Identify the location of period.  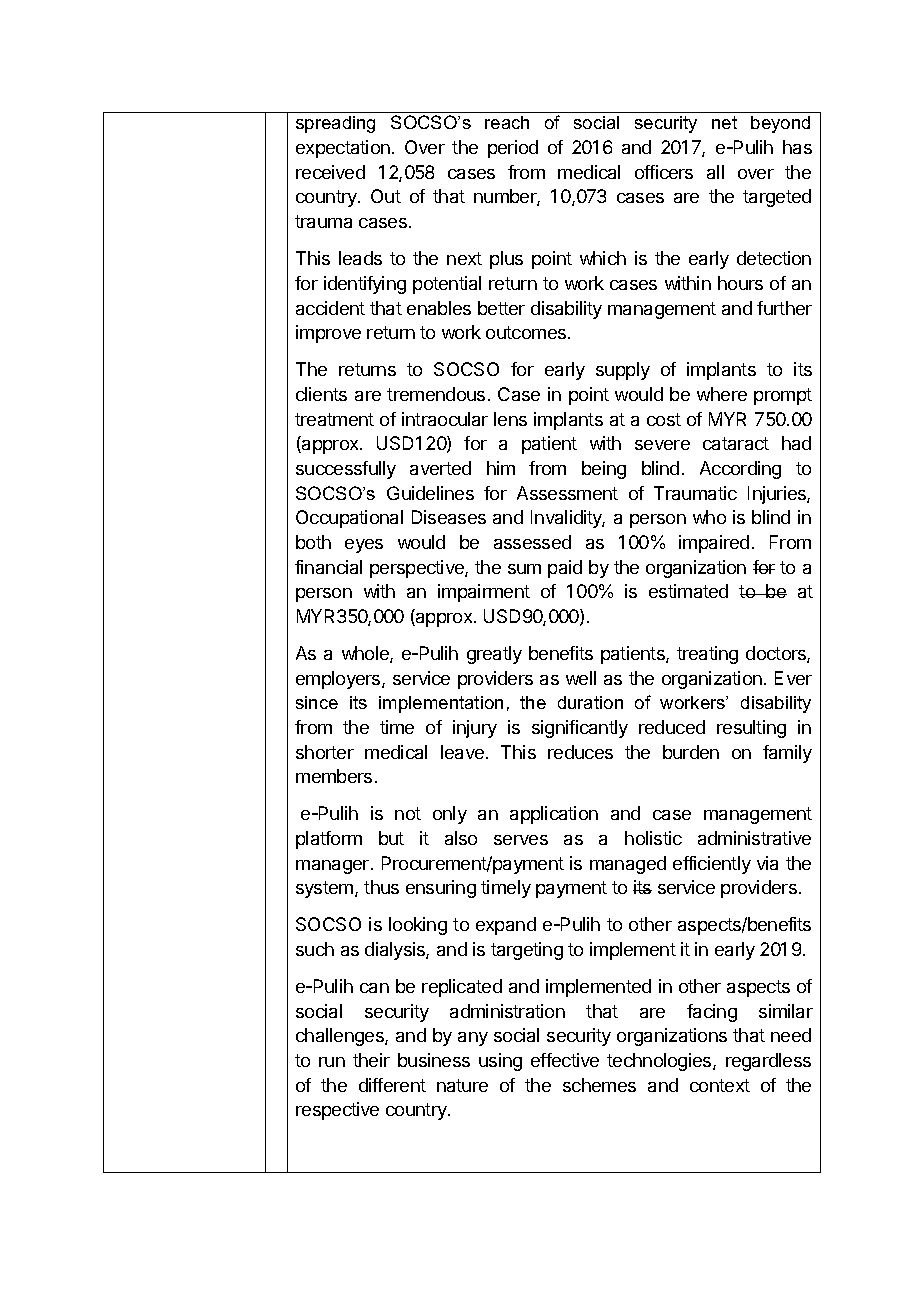
(513, 149).
